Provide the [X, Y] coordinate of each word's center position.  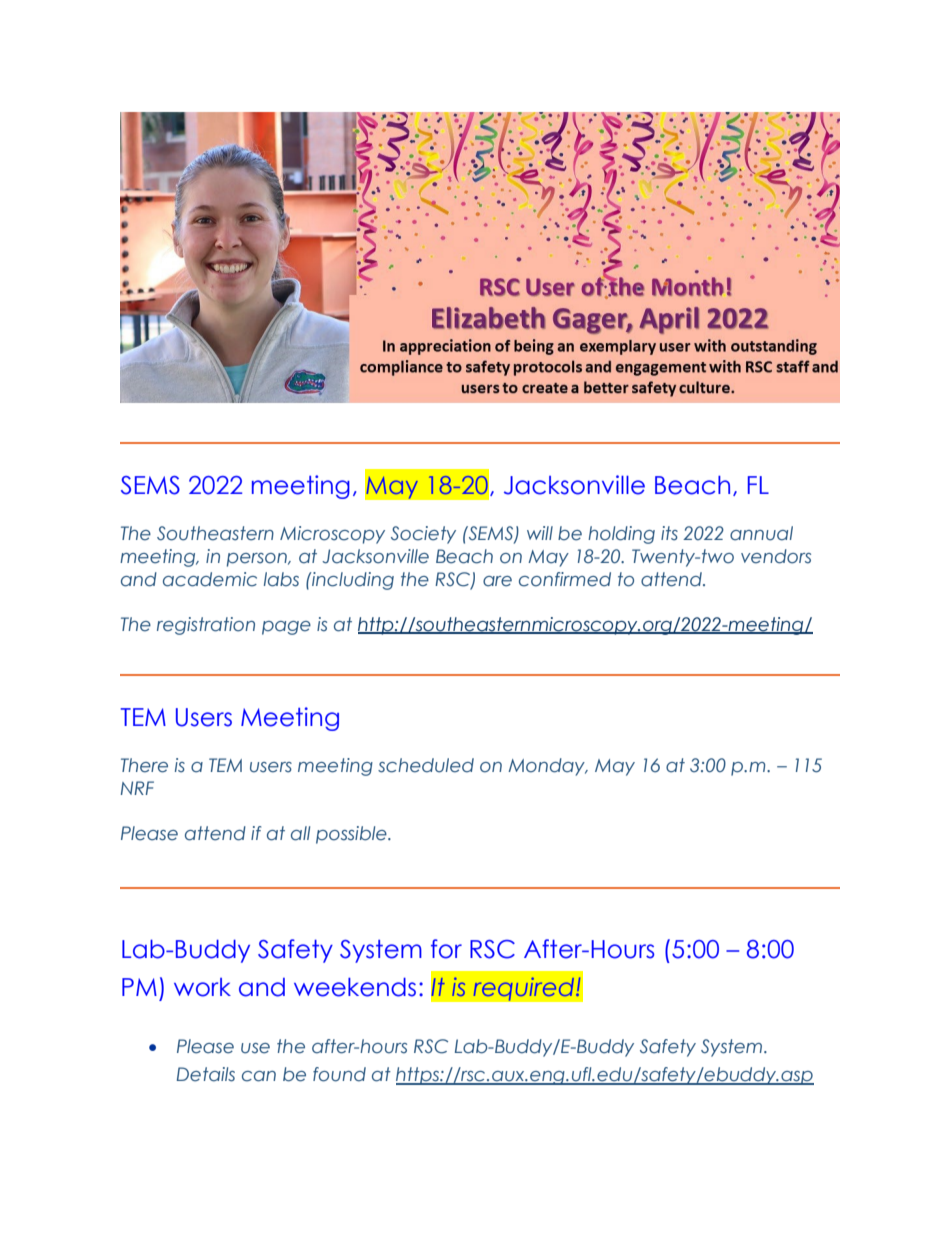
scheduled [426, 765]
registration [206, 626]
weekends [355, 987]
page [286, 628]
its [669, 533]
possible [352, 835]
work [202, 987]
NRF [137, 788]
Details [205, 1074]
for [446, 949]
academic [210, 579]
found [339, 1074]
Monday [547, 767]
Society [423, 535]
